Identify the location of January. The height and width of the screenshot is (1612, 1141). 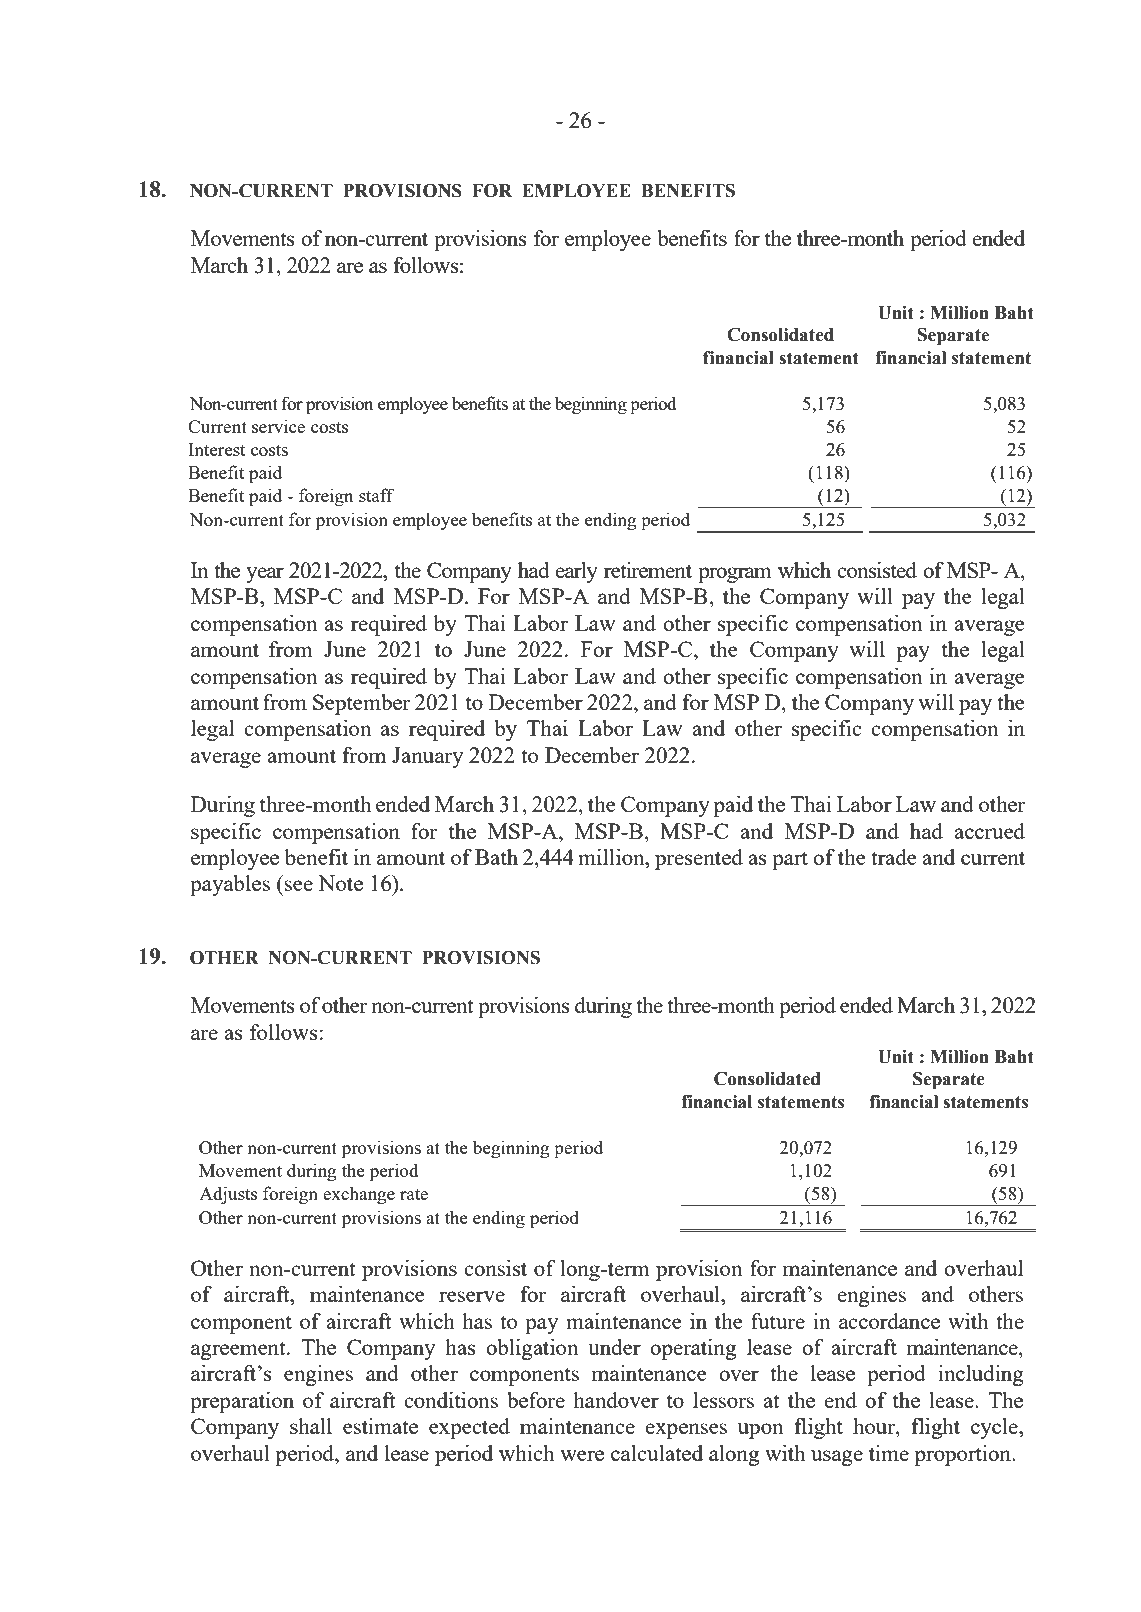
(427, 757).
